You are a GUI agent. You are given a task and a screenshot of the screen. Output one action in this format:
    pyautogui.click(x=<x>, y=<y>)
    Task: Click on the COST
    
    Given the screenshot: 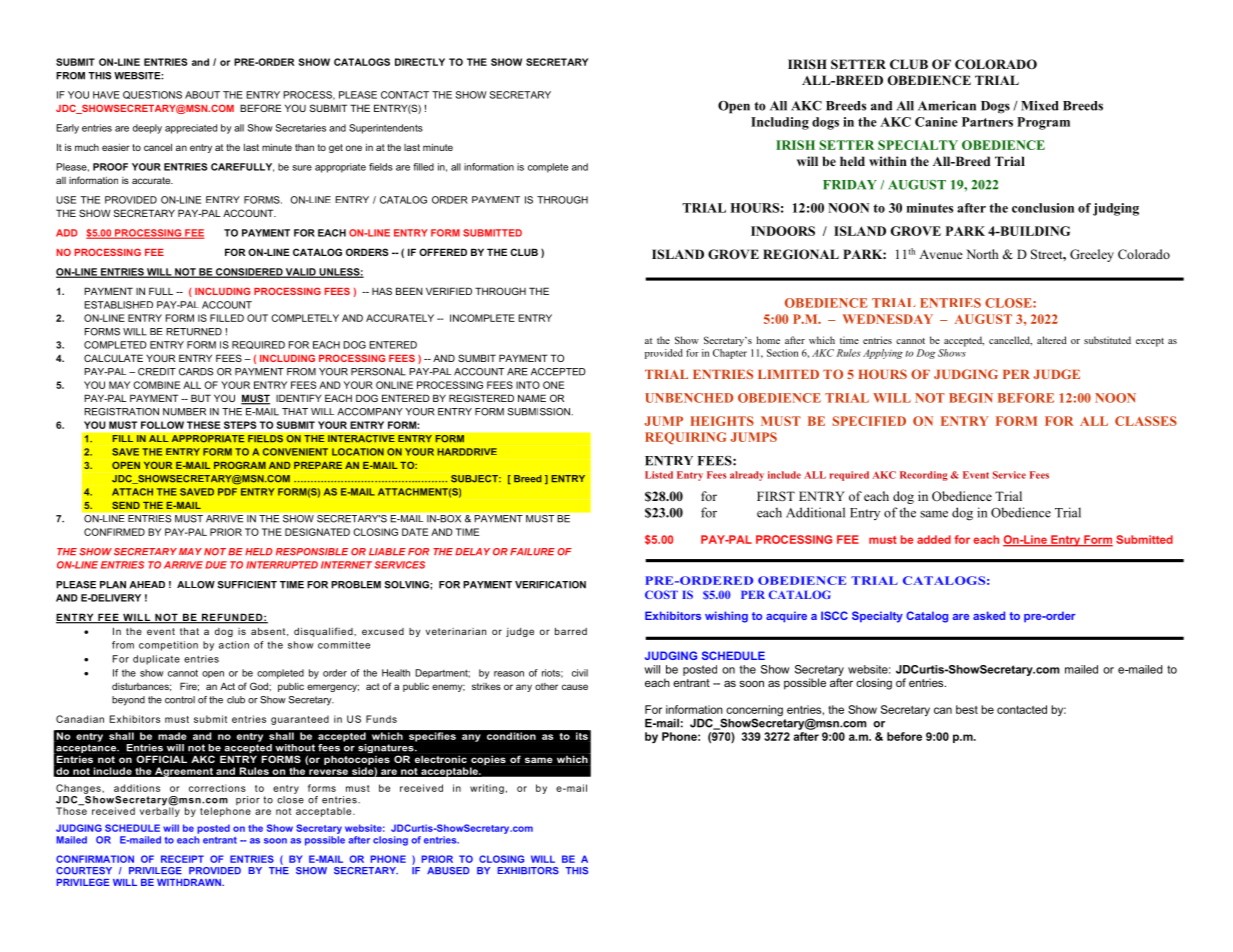 What is the action you would take?
    pyautogui.click(x=661, y=594)
